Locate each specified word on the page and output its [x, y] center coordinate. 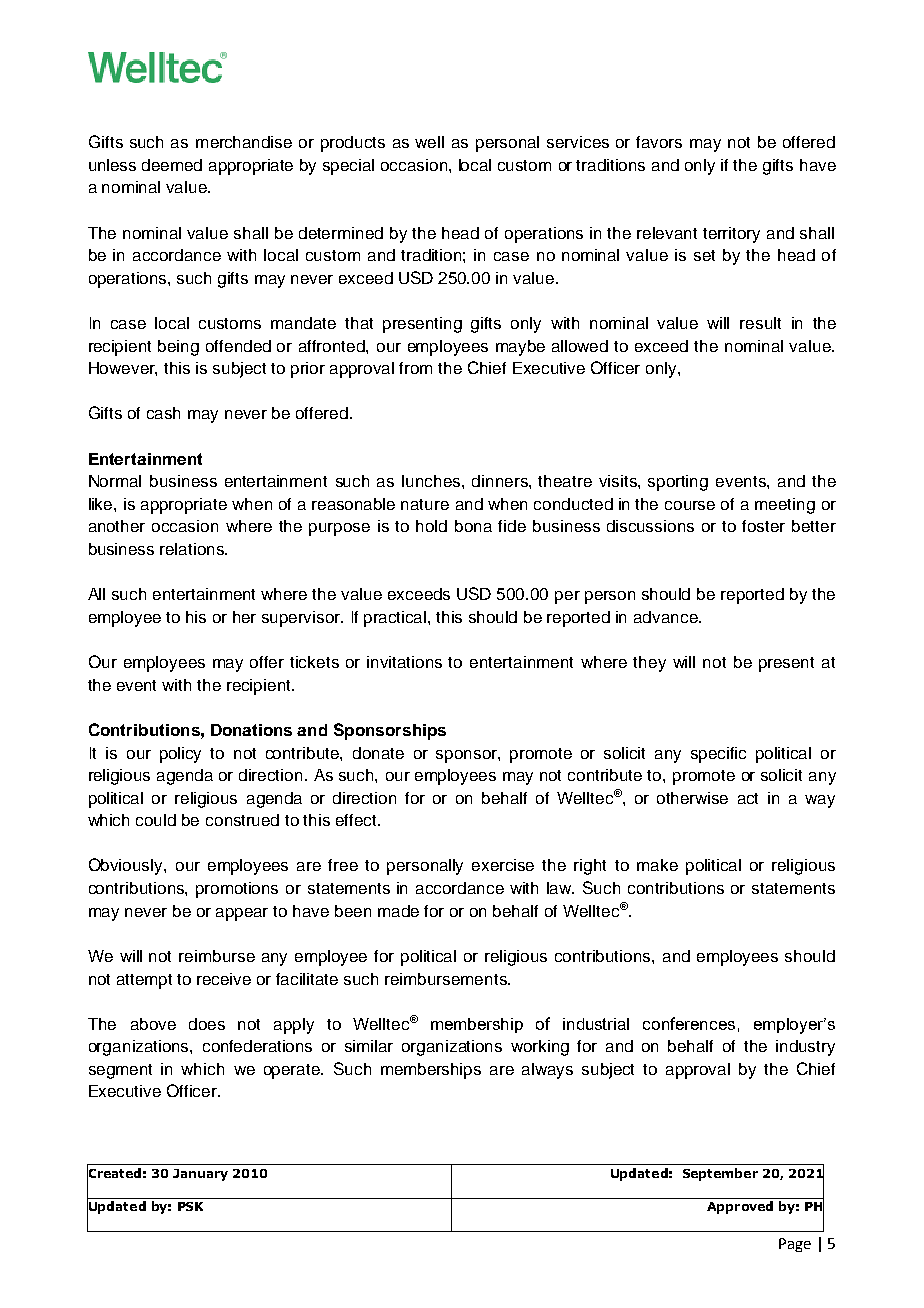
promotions [237, 890]
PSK [190, 1206]
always [547, 1071]
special [348, 167]
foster [763, 526]
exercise [503, 865]
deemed [172, 165]
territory [731, 235]
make [657, 865]
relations [193, 549]
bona [473, 526]
